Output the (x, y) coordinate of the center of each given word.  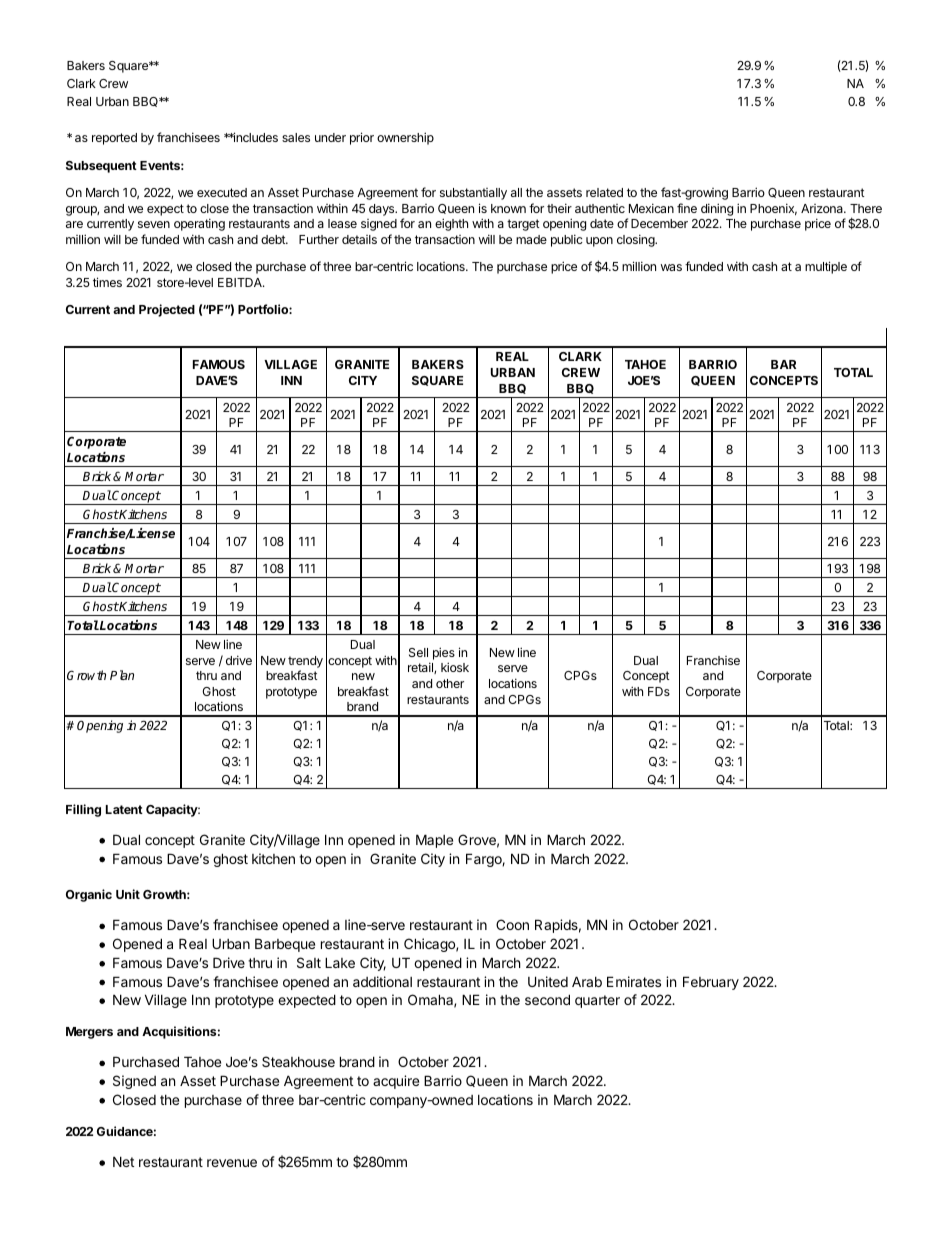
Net (123, 1161)
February (711, 983)
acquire (396, 1082)
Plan (122, 675)
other (450, 683)
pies (444, 653)
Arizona (823, 208)
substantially (473, 194)
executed (222, 192)
